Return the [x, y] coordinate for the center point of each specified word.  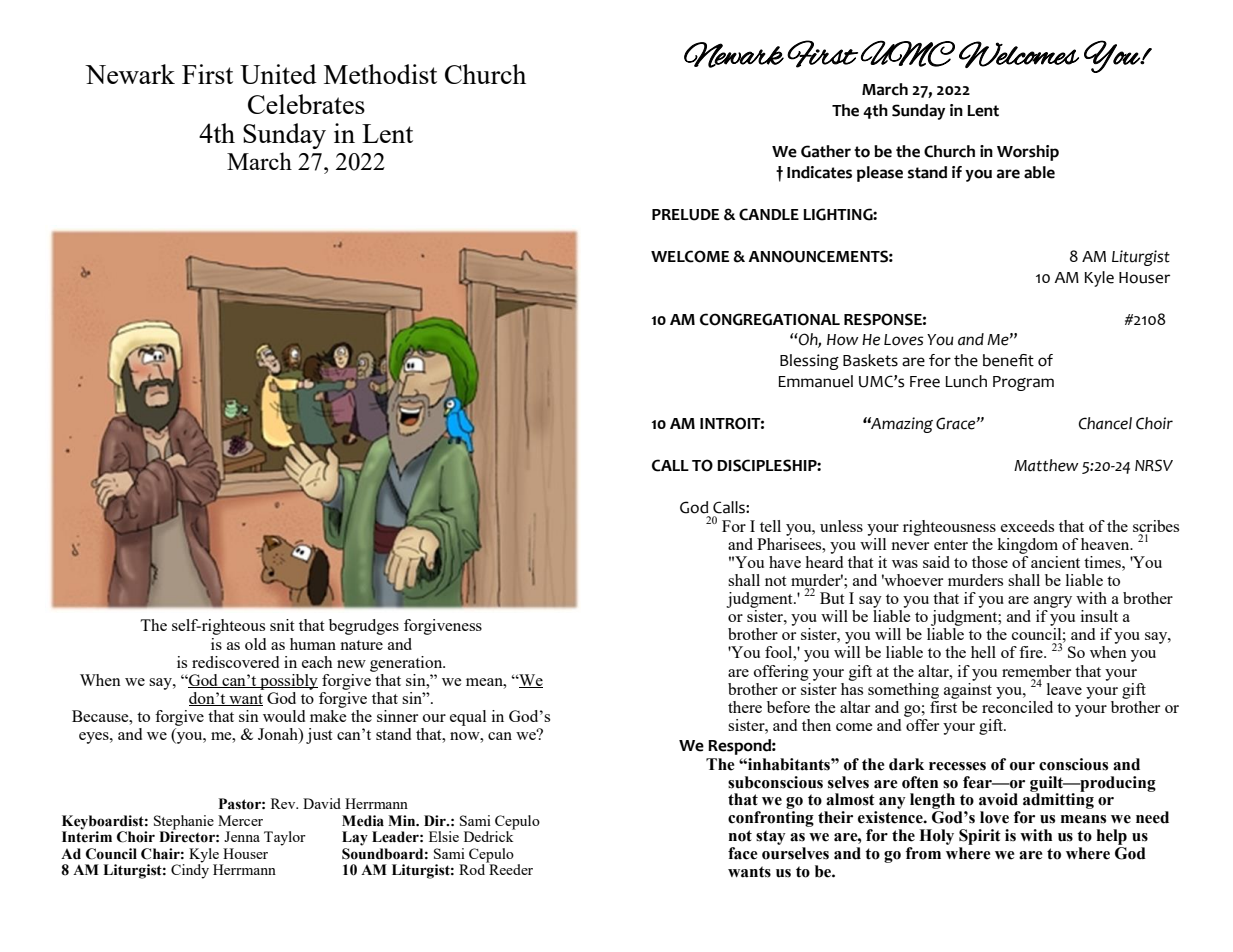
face [743, 853]
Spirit [980, 837]
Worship [1028, 153]
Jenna [242, 836]
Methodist [380, 74]
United [278, 74]
